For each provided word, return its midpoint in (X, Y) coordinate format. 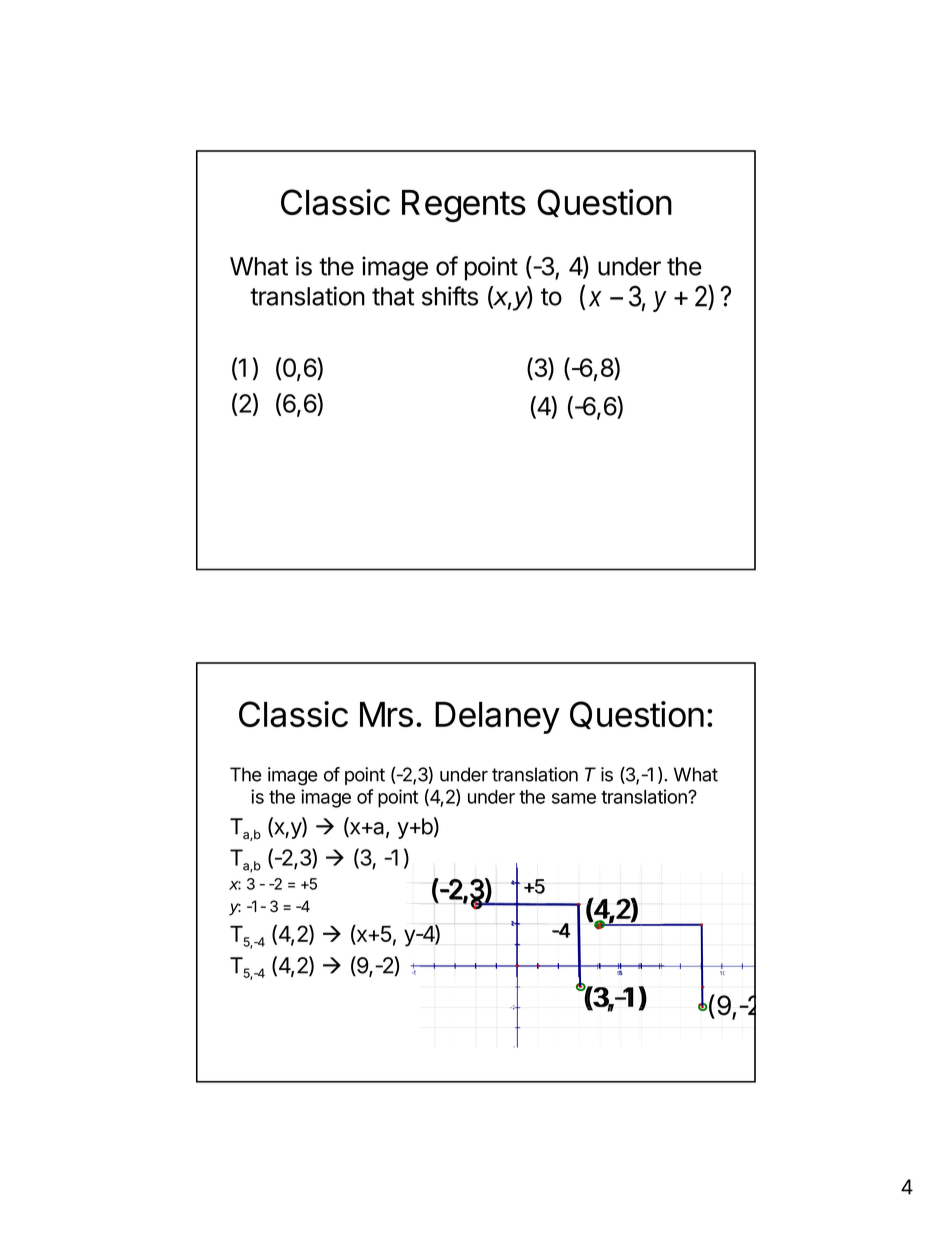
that (393, 296)
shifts (450, 296)
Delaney (497, 718)
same (574, 798)
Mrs (386, 714)
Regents (464, 206)
